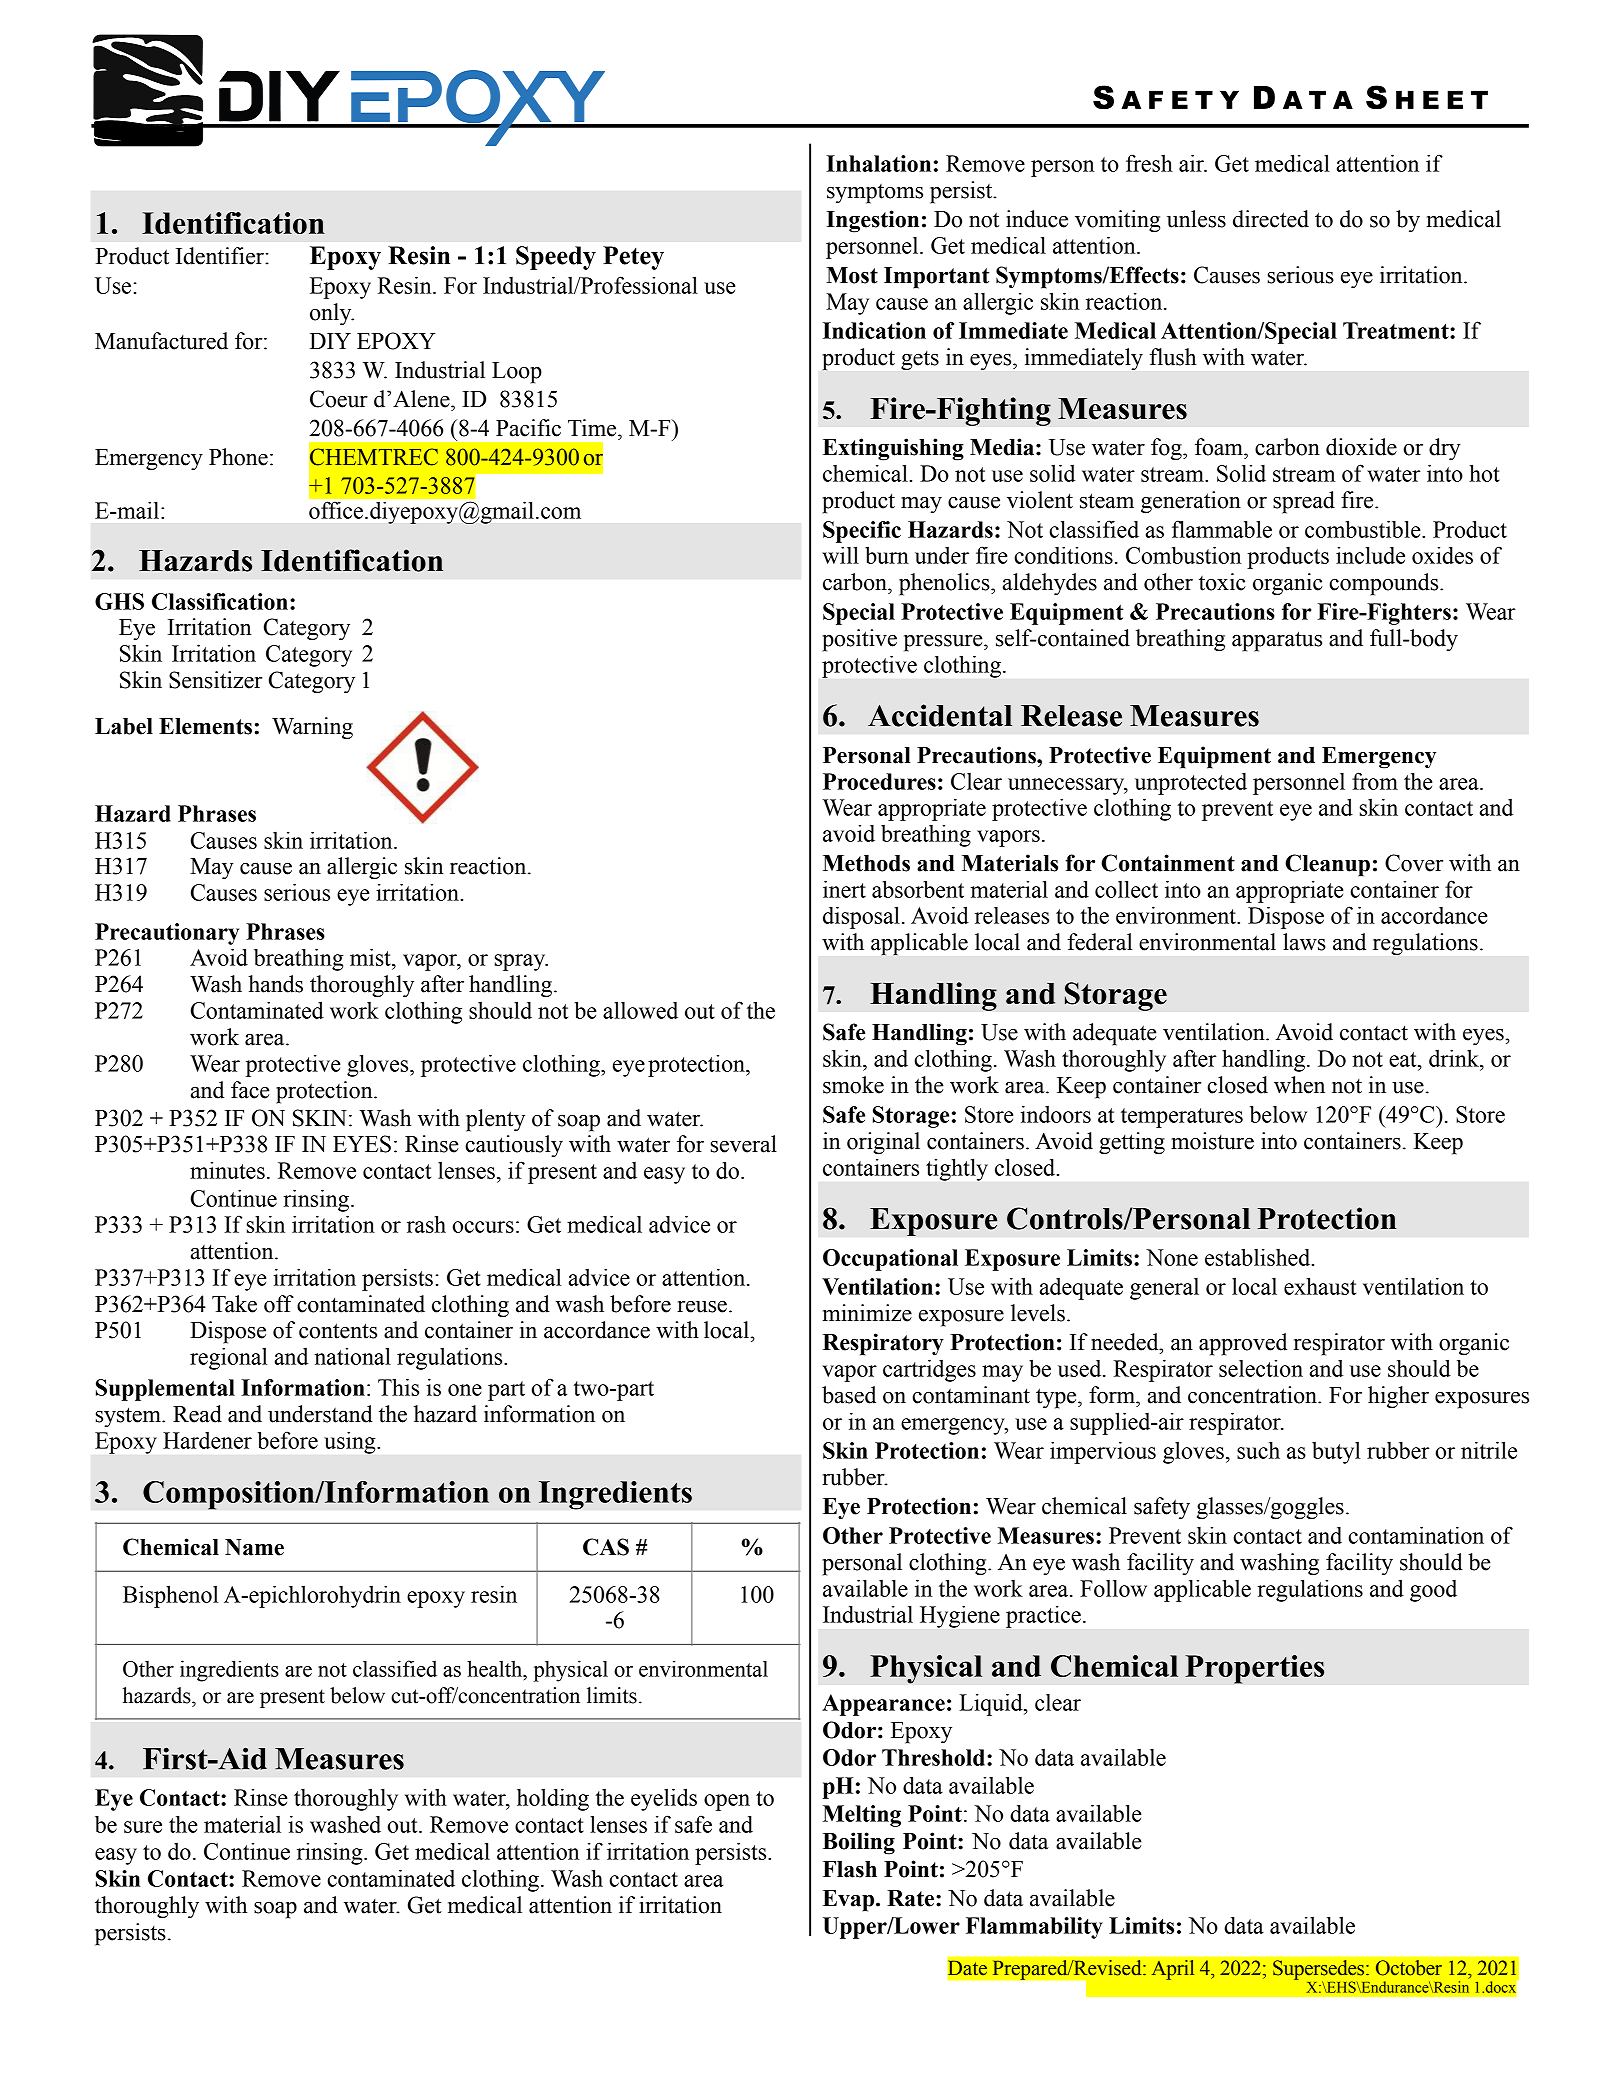 The width and height of the screenshot is (1620, 2097). What do you see at coordinates (1320, 1971) in the screenshot?
I see `Supersedes` at bounding box center [1320, 1971].
